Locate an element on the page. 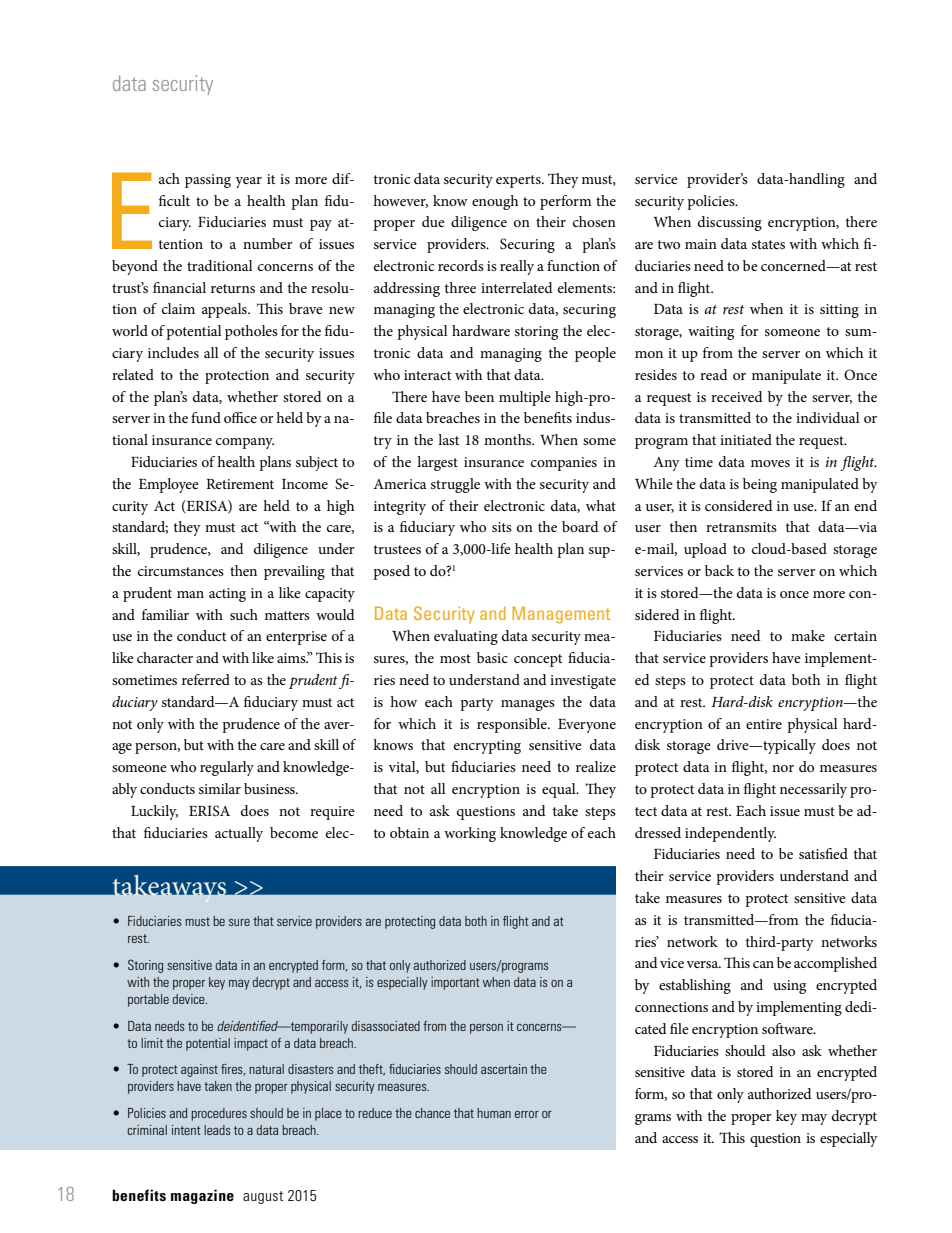 This image has width=952, height=1233. magazine is located at coordinates (202, 1196).
